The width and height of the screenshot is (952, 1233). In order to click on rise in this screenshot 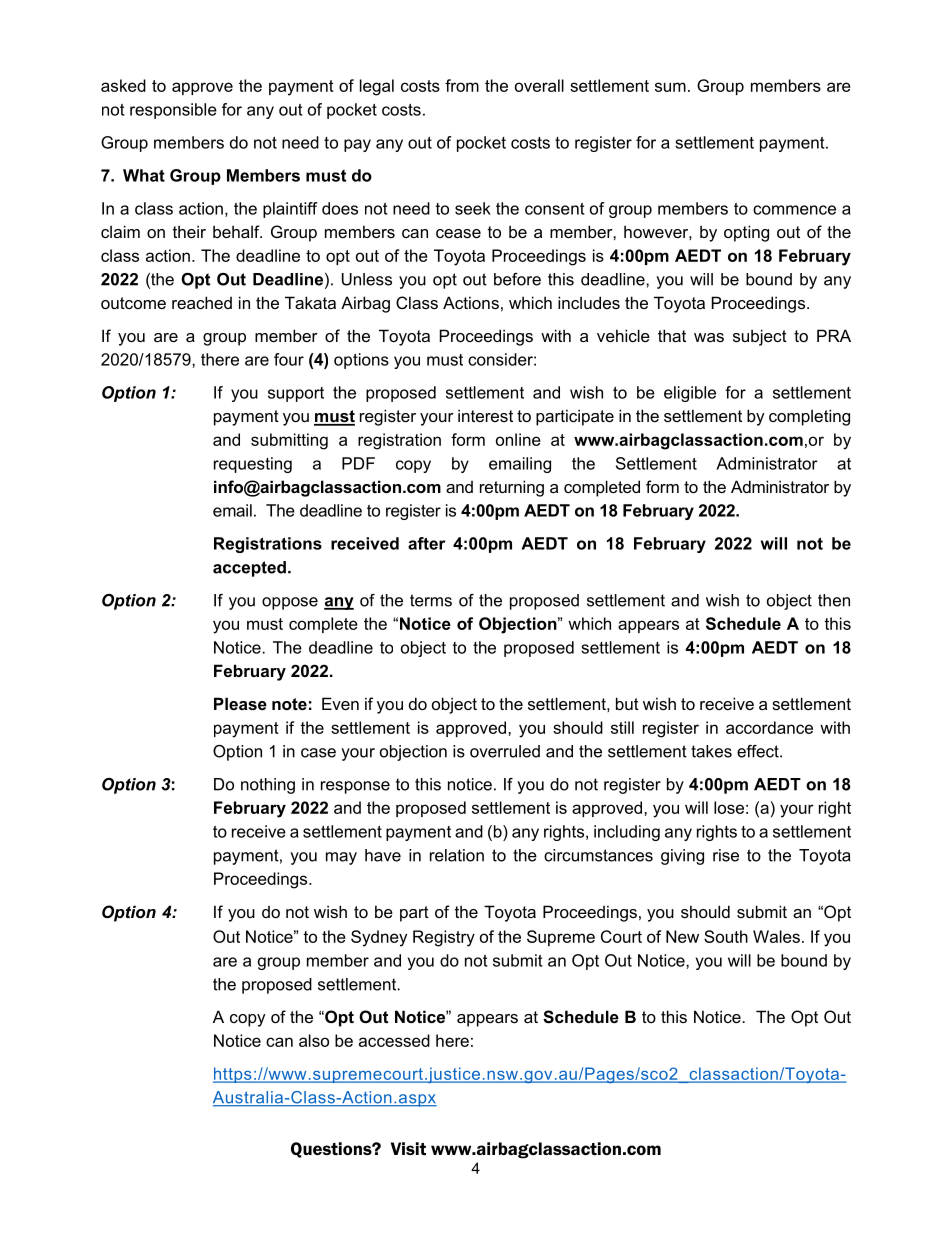, I will do `click(726, 855)`.
